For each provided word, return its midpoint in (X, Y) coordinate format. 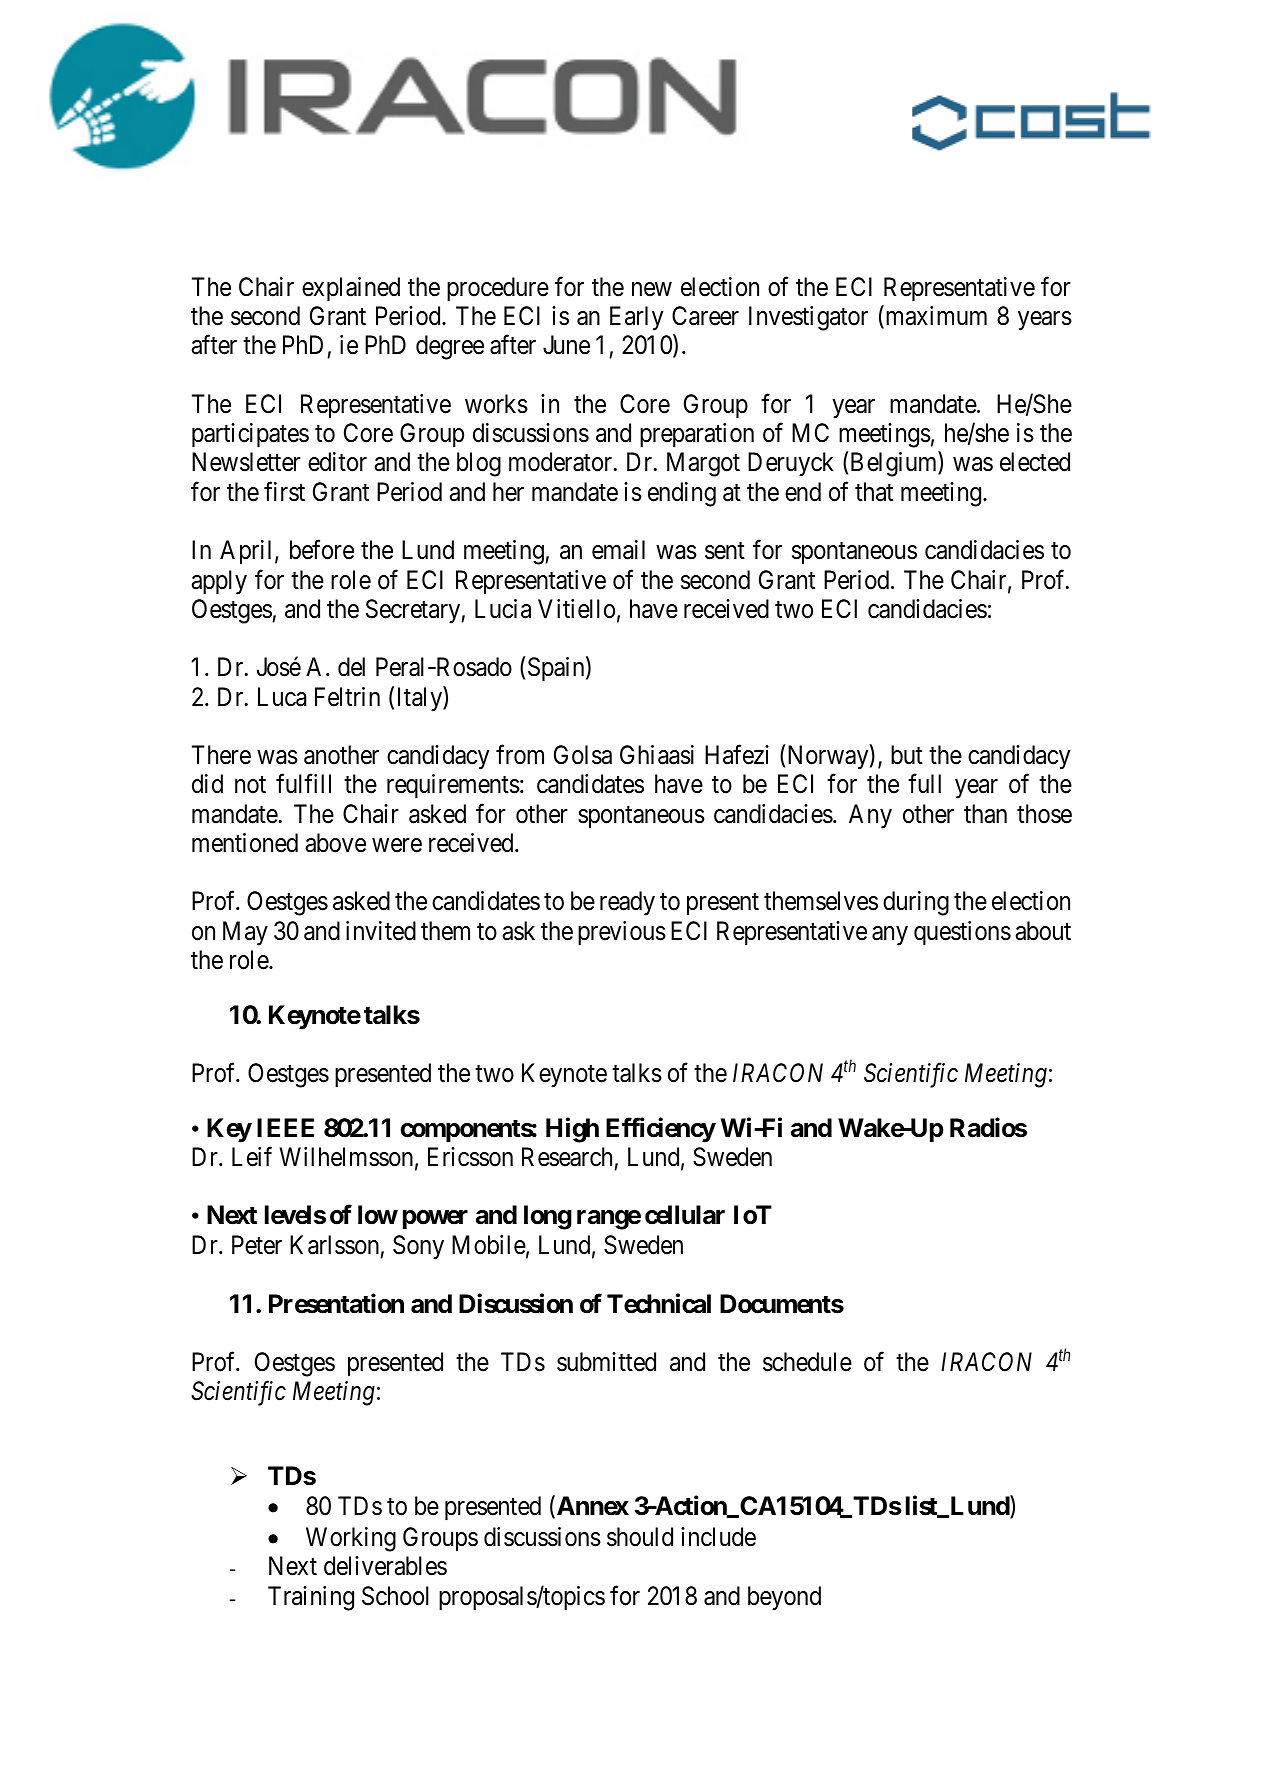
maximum (935, 317)
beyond (784, 1598)
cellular (685, 1215)
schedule (807, 1362)
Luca (282, 697)
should (640, 1537)
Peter (257, 1245)
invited (381, 931)
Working (351, 1539)
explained (351, 289)
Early (636, 318)
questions (962, 933)
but (907, 755)
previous (622, 933)
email (618, 550)
